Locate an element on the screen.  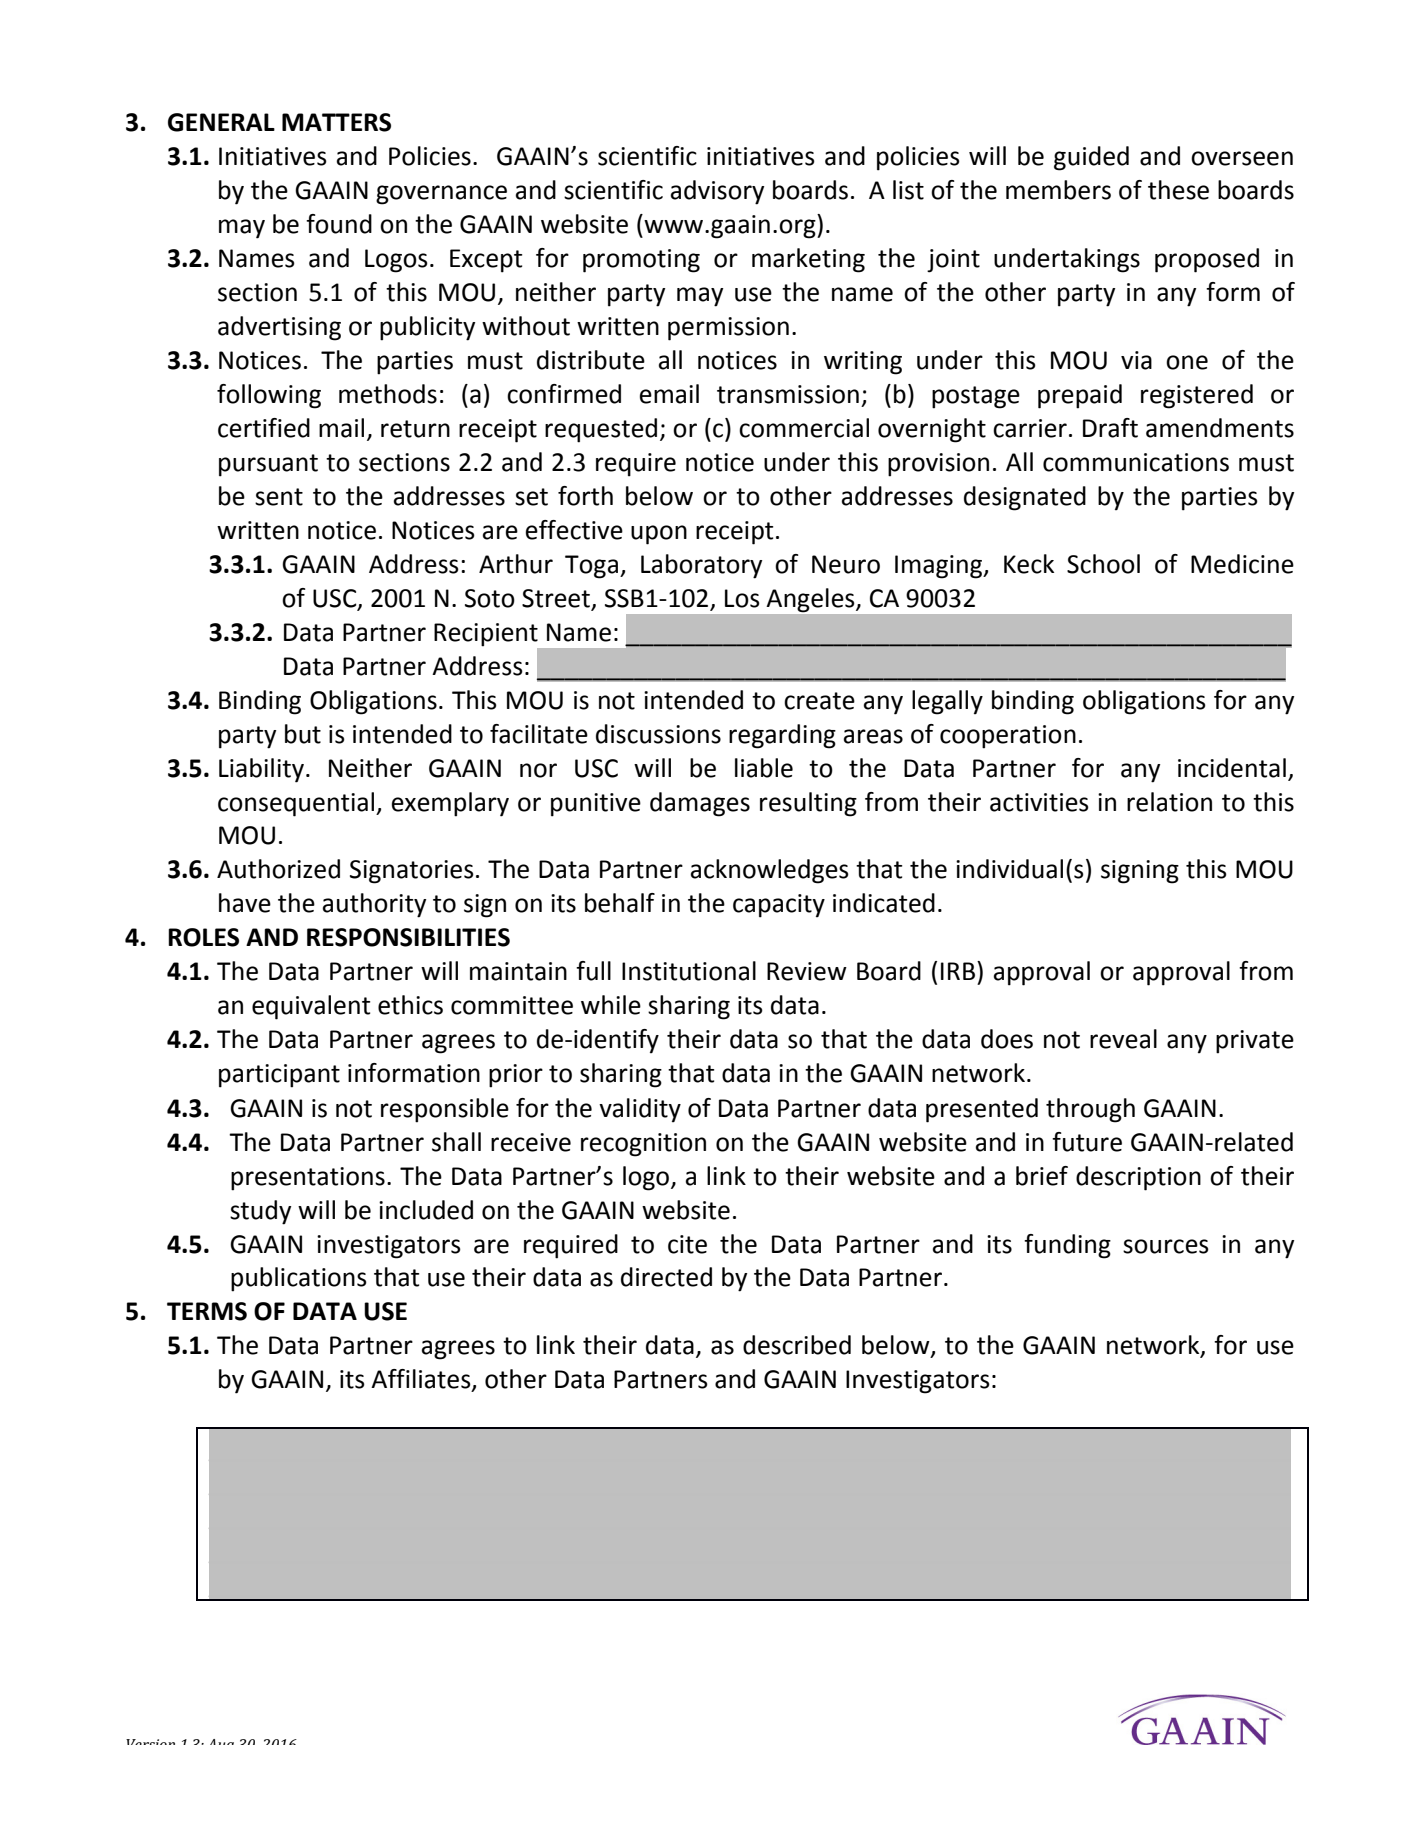
Liability is located at coordinates (261, 770).
